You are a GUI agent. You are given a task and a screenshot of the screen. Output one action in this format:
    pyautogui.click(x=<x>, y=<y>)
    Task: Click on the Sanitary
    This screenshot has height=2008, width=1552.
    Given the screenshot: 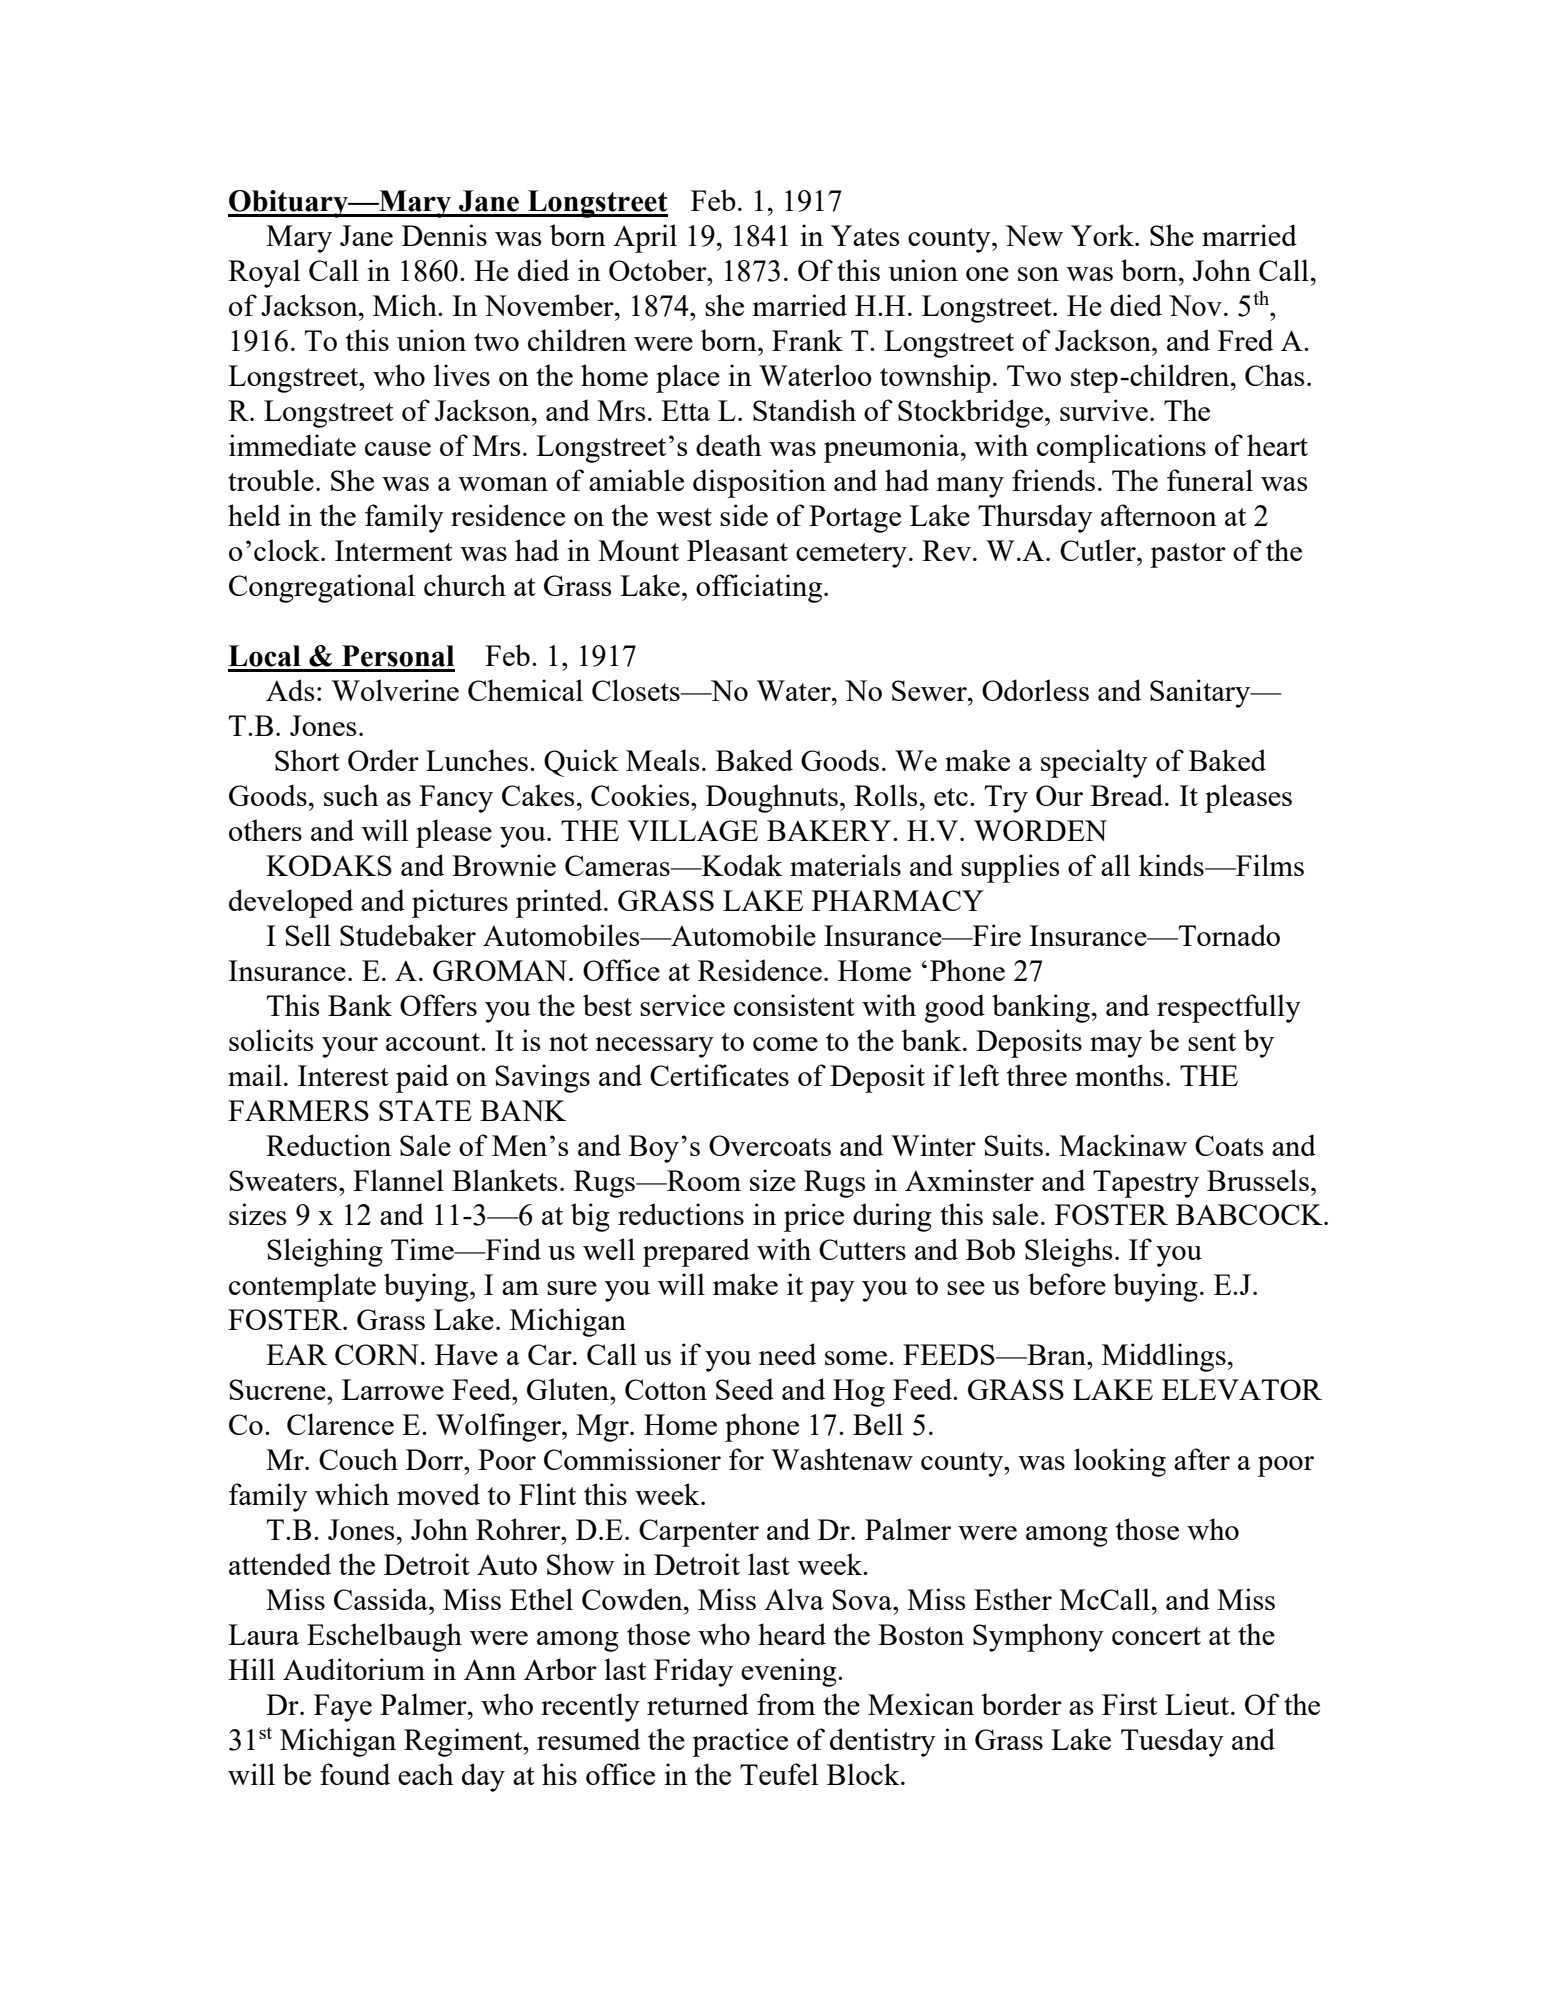 What is the action you would take?
    pyautogui.click(x=1201, y=693)
